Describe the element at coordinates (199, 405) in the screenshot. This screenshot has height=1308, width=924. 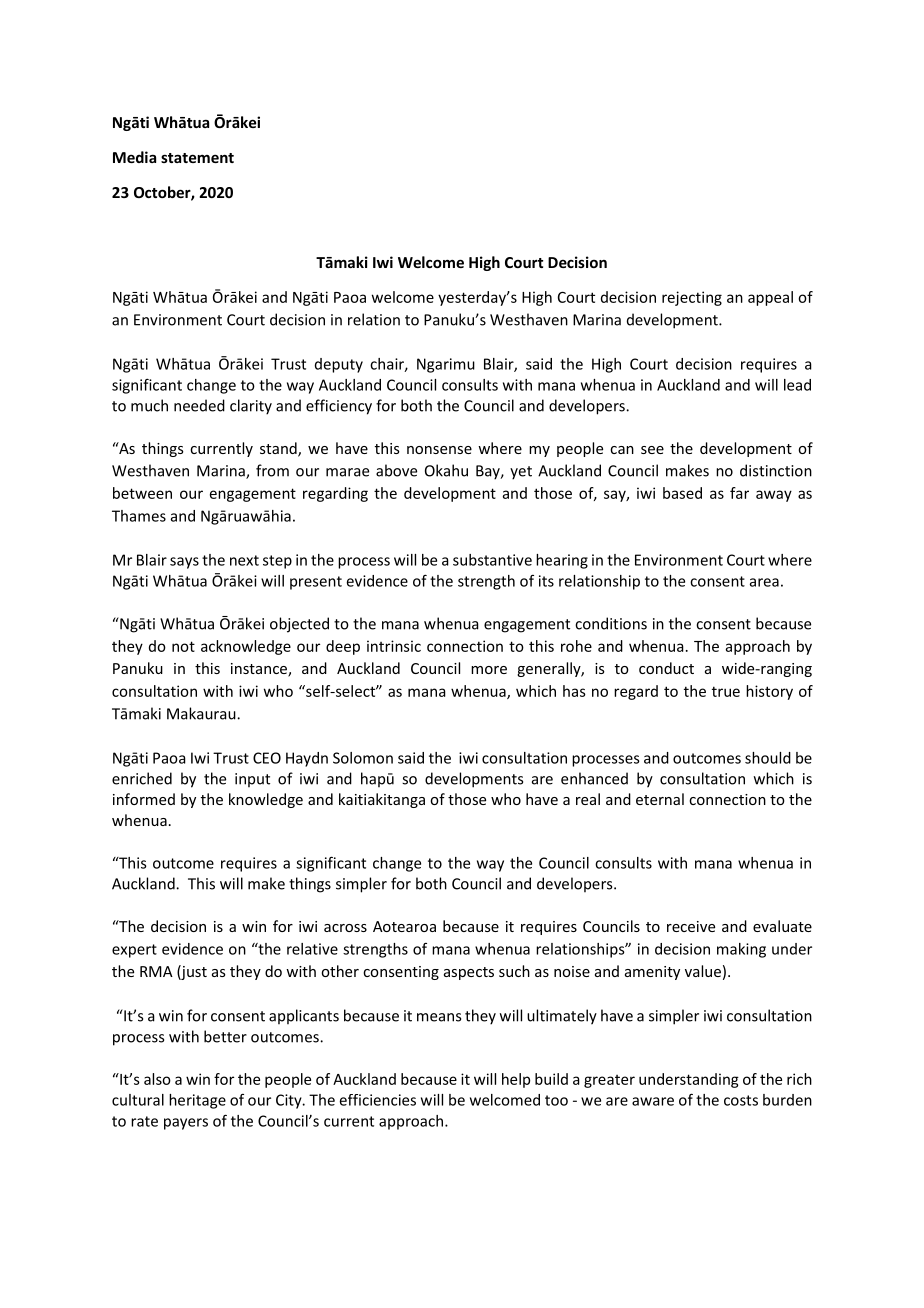
I see `needed` at that location.
